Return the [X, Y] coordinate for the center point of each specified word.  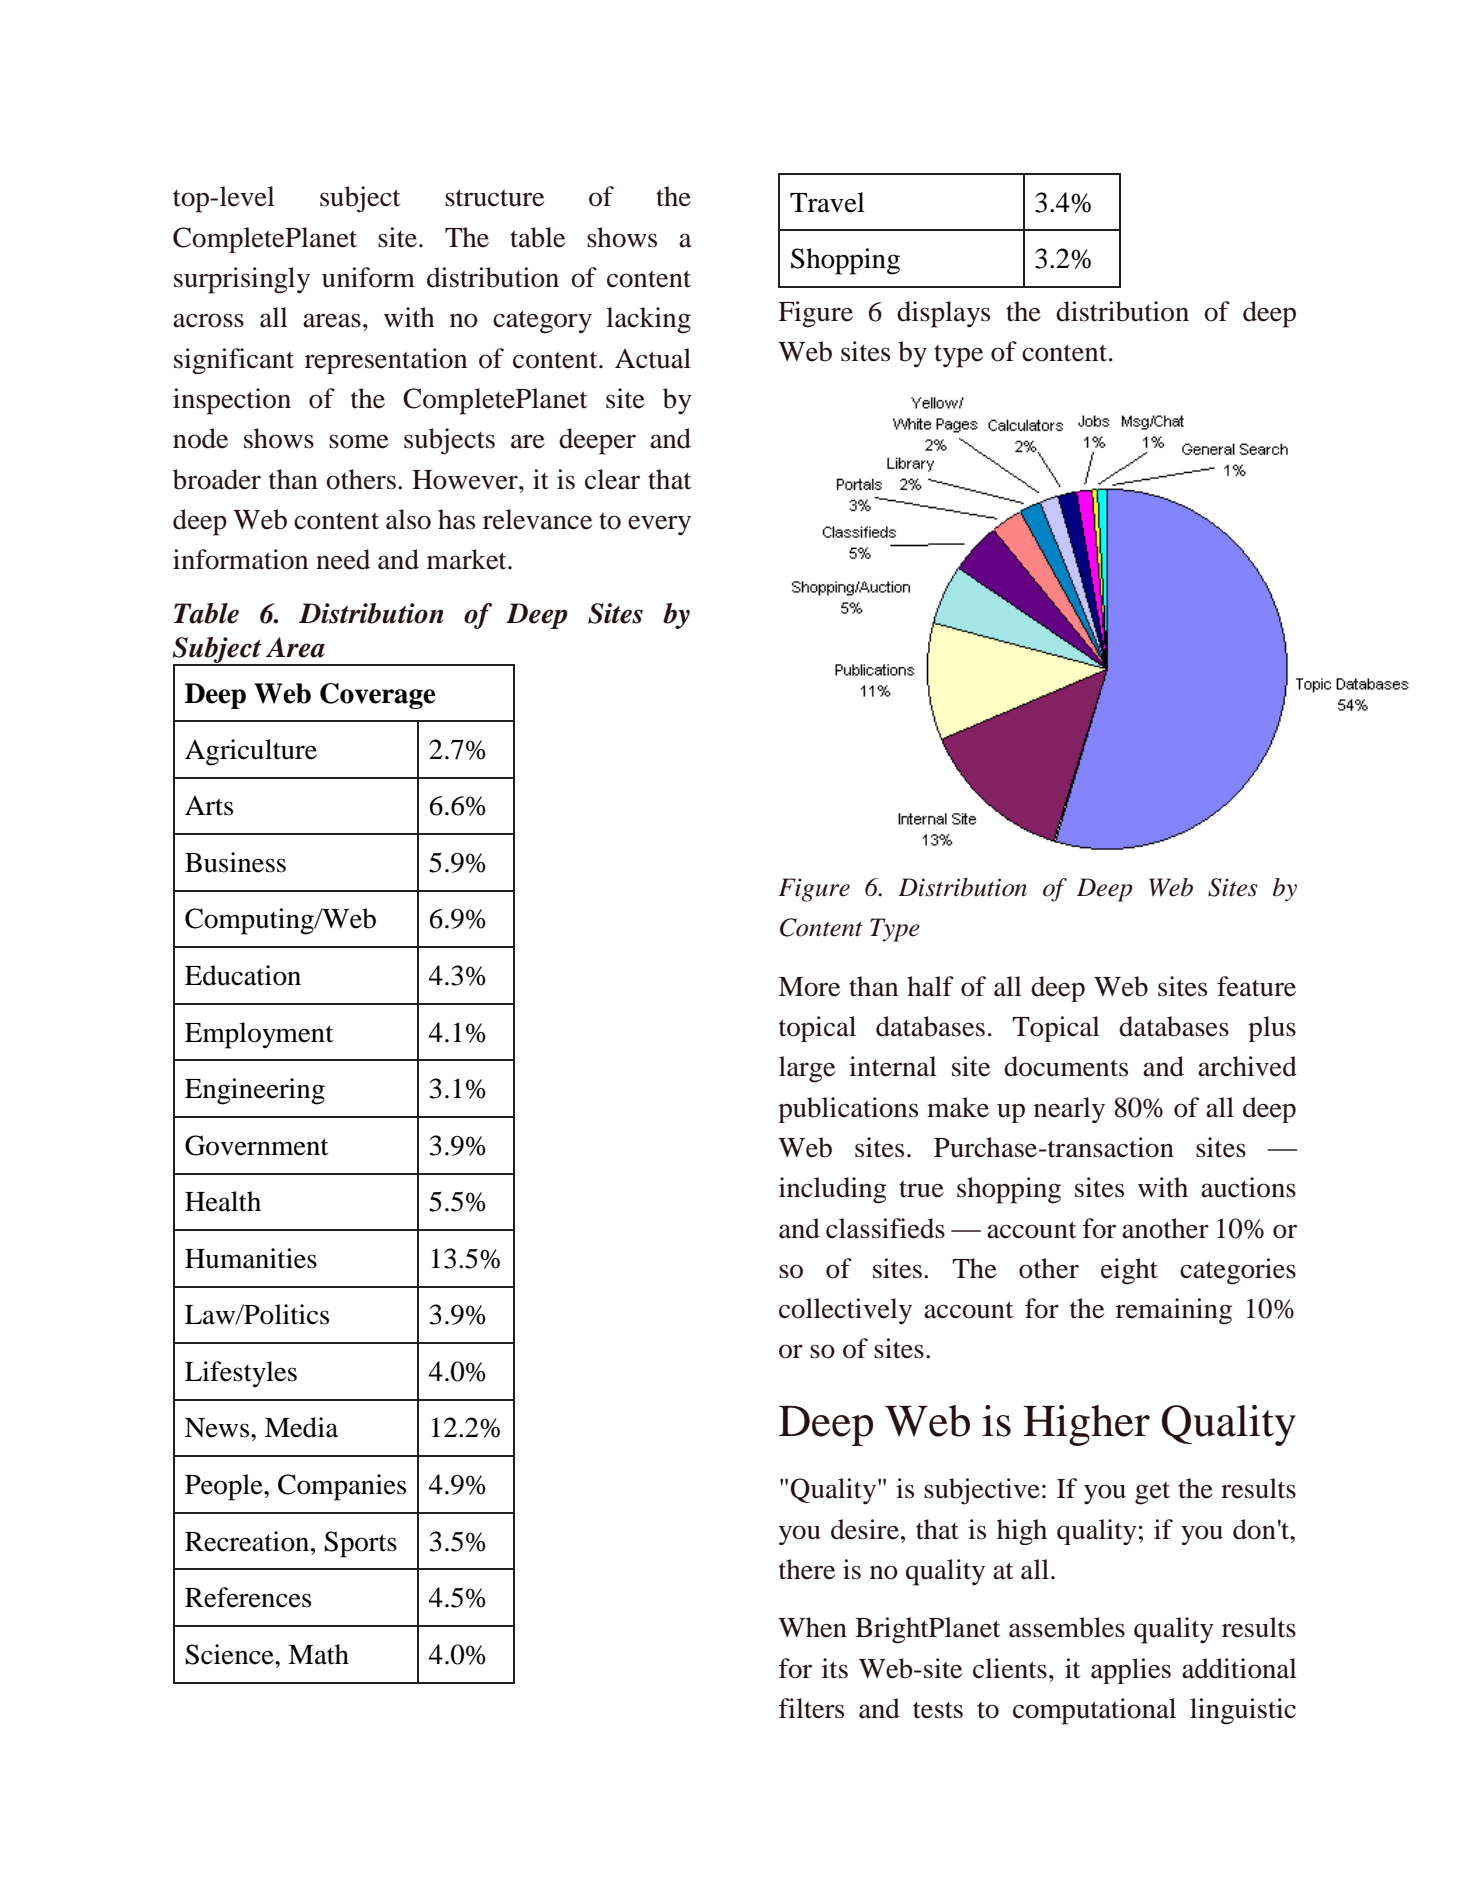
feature [1256, 986]
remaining [1174, 1311]
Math [318, 1654]
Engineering [255, 1091]
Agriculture [251, 752]
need [343, 559]
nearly [1069, 1110]
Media [301, 1427]
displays [943, 314]
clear [612, 479]
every [659, 525]
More [809, 987]
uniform [368, 277]
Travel [827, 202]
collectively [845, 1311]
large [807, 1069]
